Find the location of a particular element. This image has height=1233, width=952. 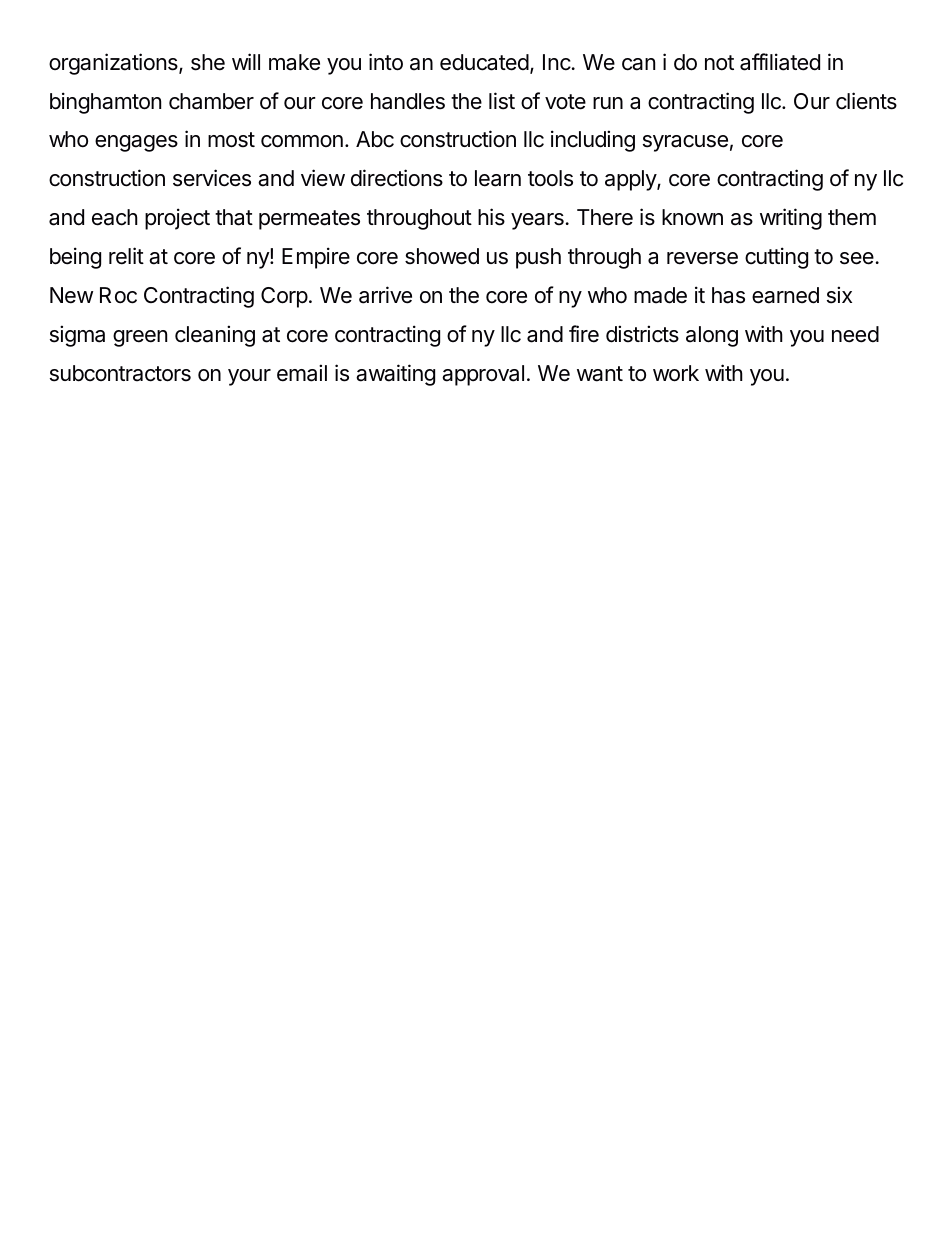

writing is located at coordinates (791, 219).
